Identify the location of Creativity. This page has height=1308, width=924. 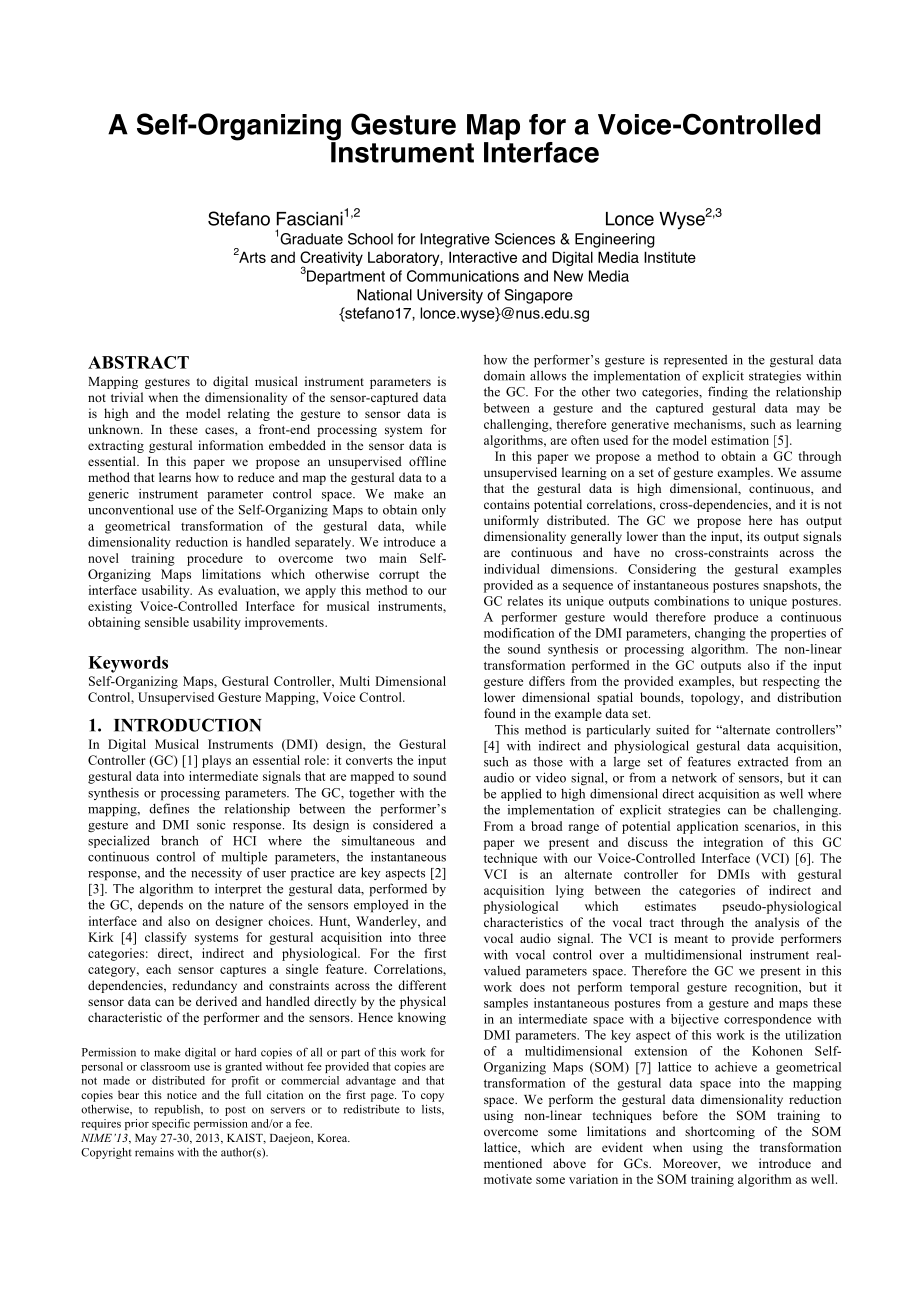
(331, 260).
